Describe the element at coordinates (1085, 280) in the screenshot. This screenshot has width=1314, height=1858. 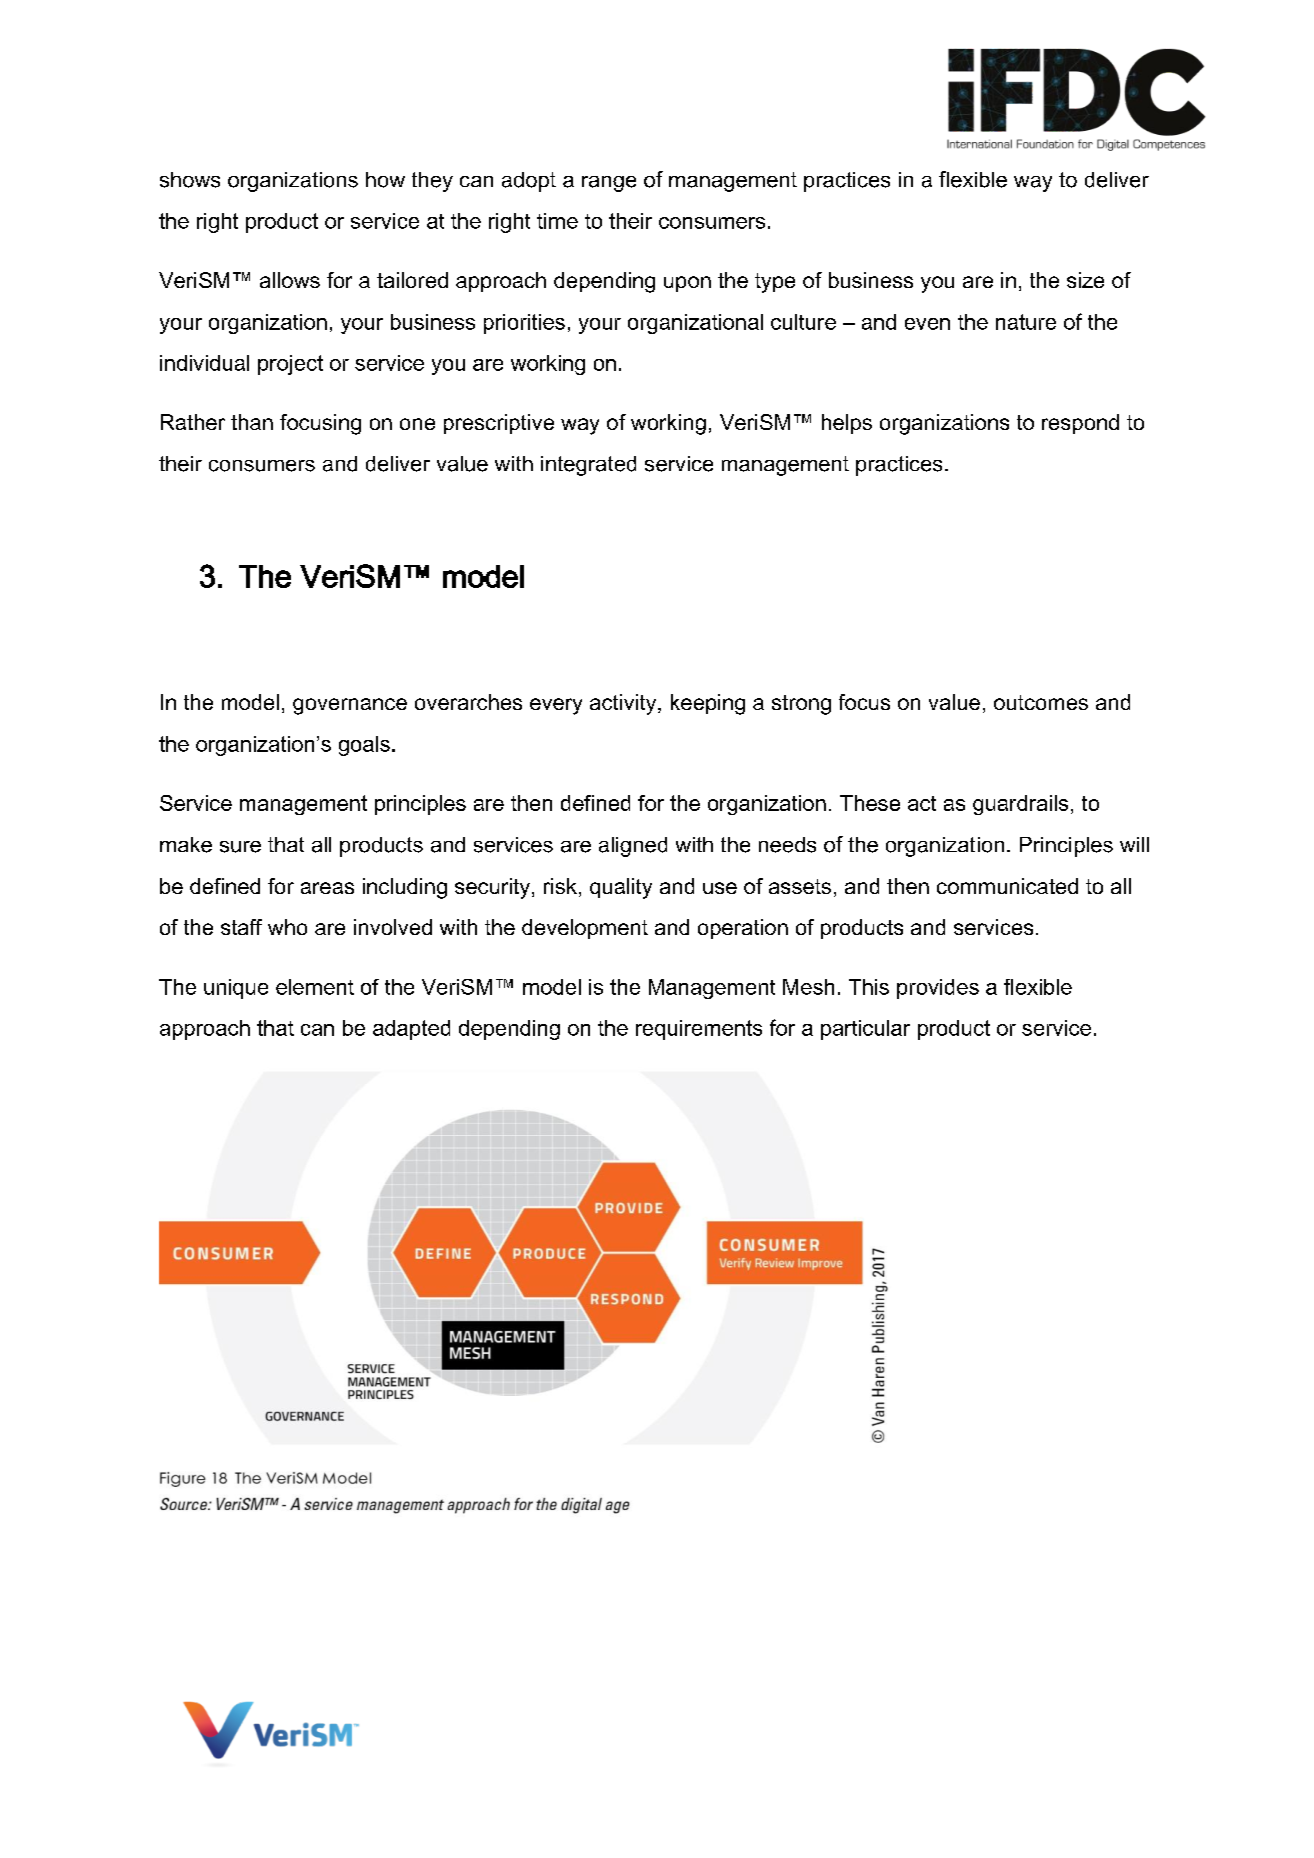
I see `size` at that location.
